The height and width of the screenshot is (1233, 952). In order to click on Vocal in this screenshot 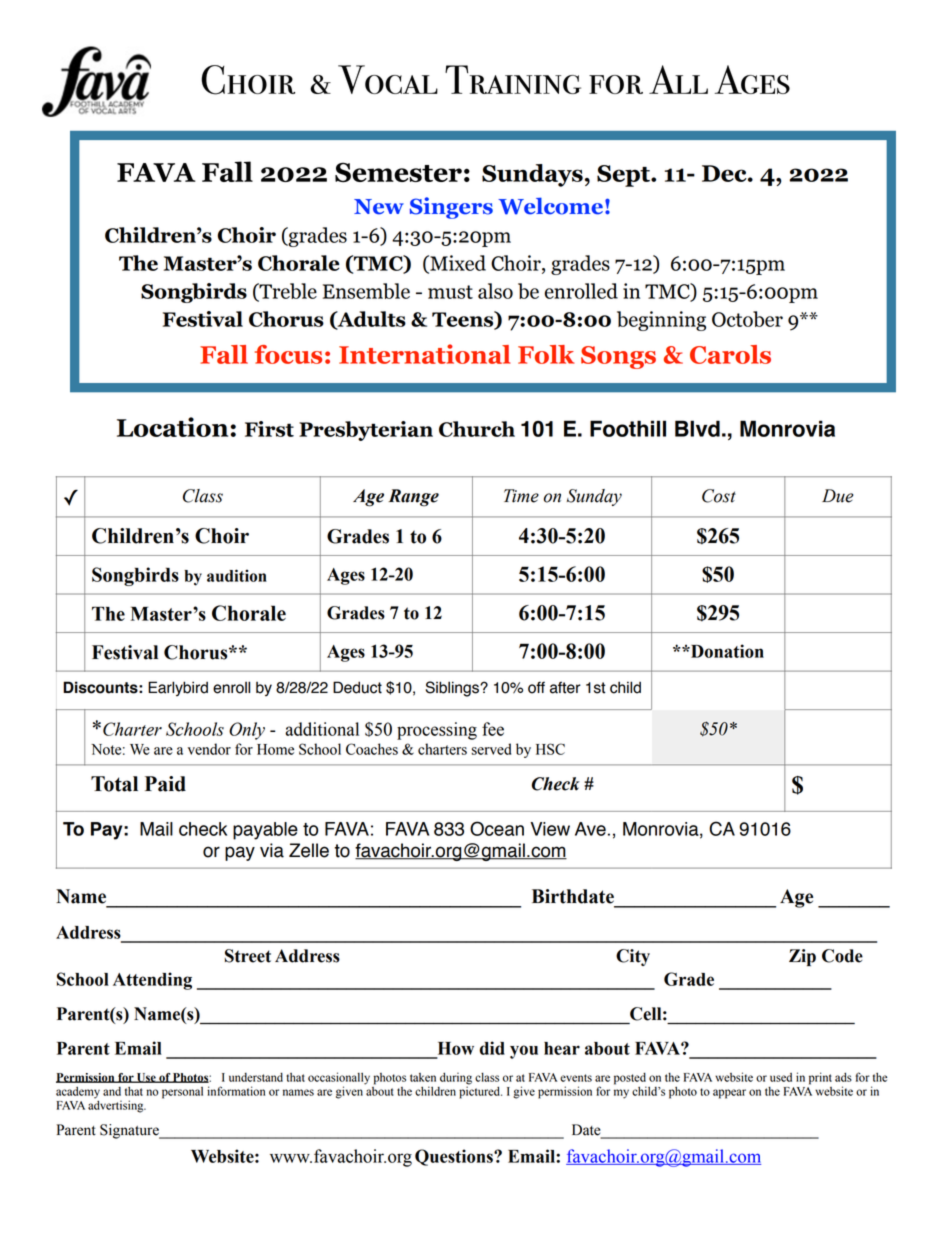, I will do `click(388, 79)`.
